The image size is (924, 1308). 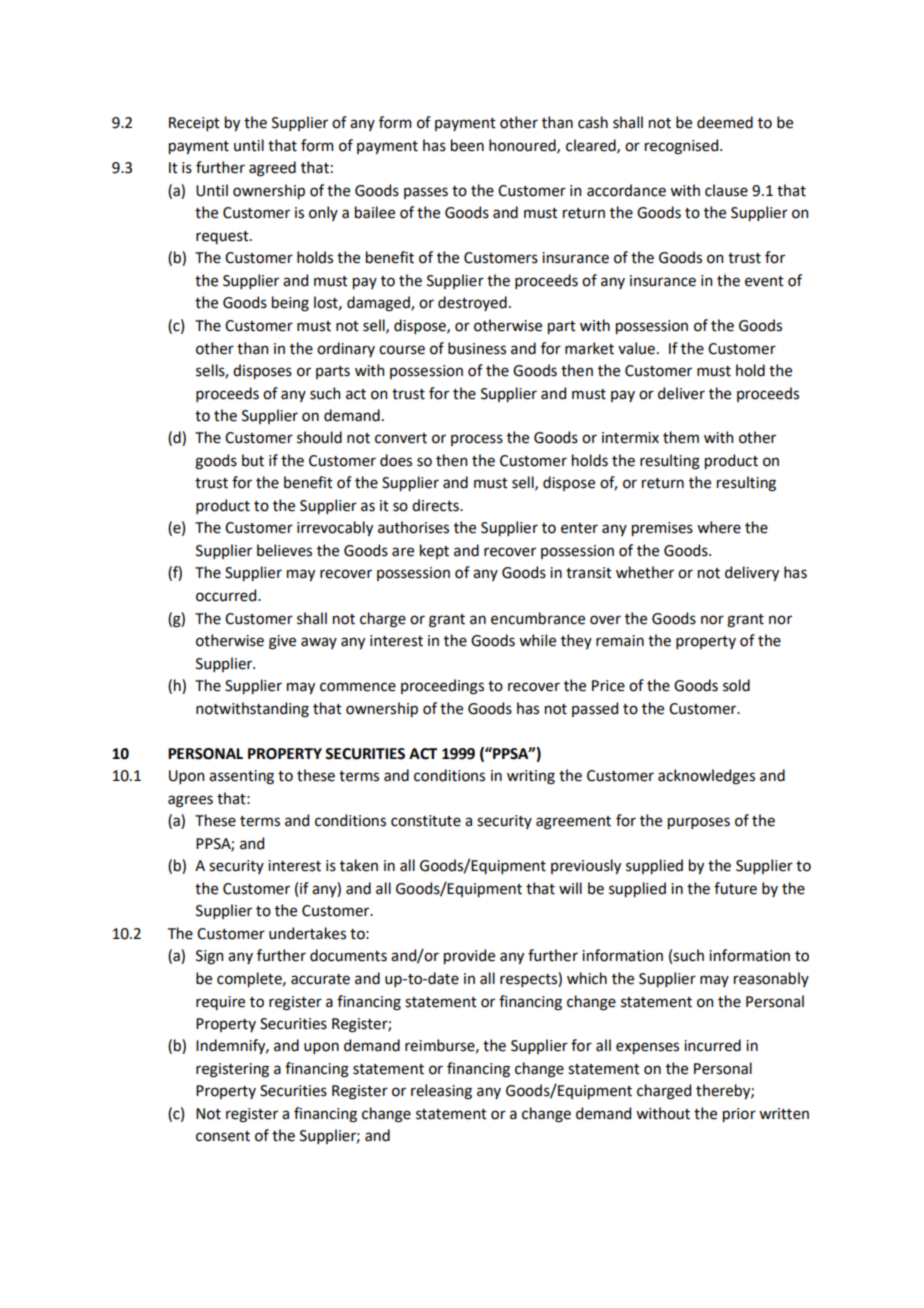 I want to click on writing, so click(x=531, y=777).
